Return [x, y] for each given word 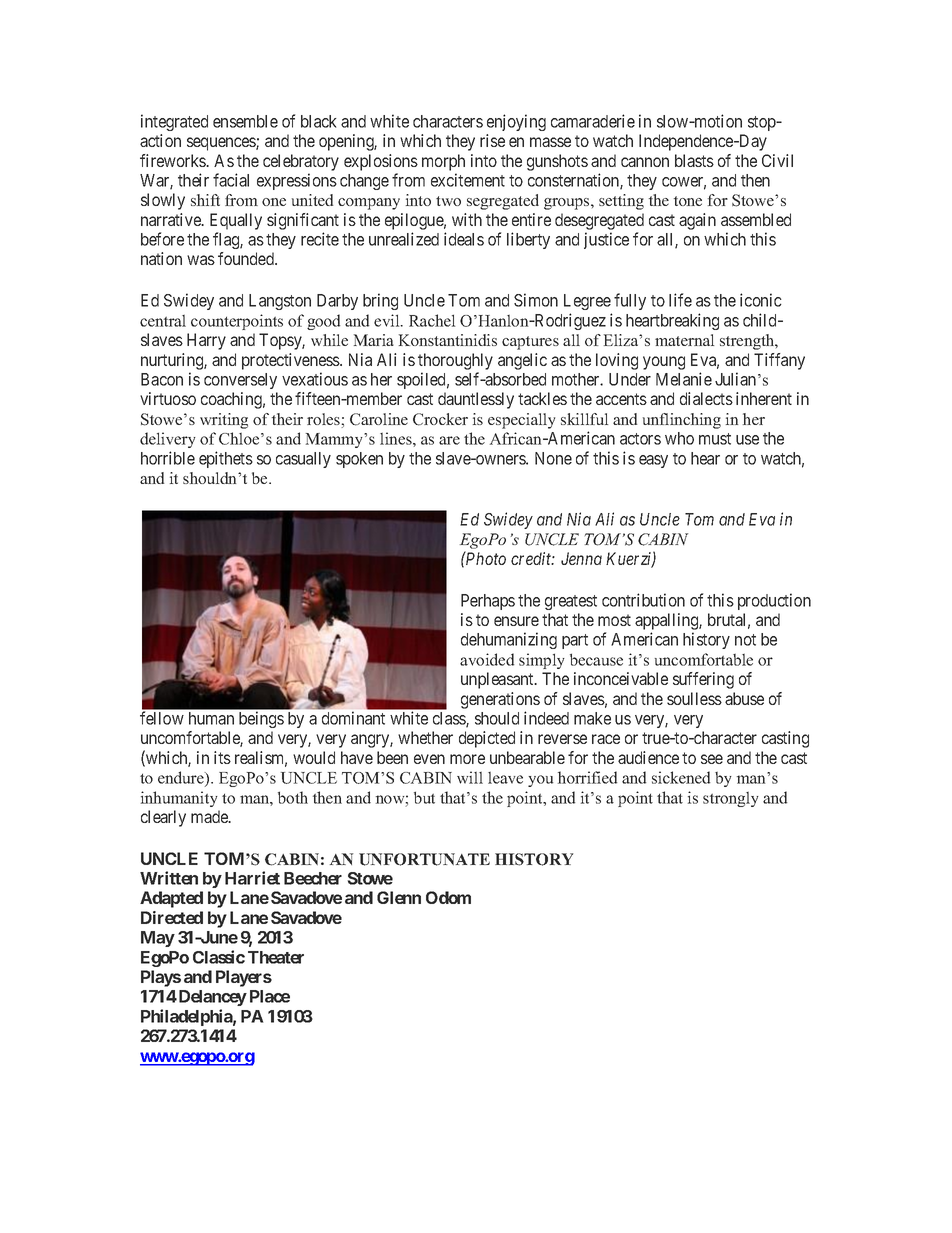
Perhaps [488, 602]
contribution [643, 600]
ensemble [245, 121]
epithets [226, 459]
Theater [276, 957]
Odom [448, 897]
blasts [694, 160]
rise [492, 140]
